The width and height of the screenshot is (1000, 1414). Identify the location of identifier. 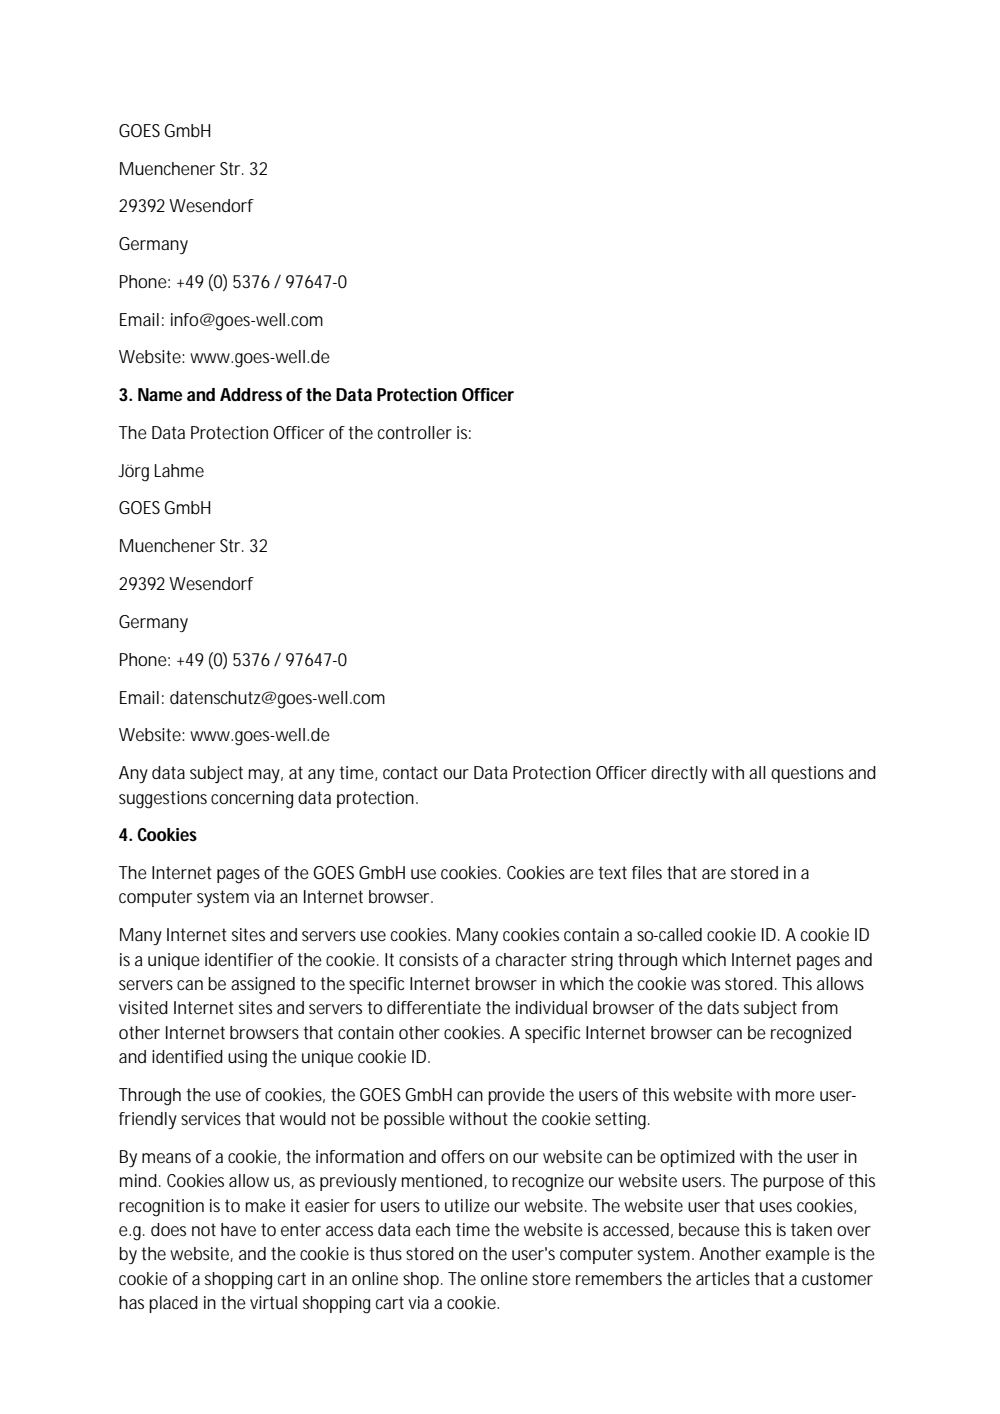
(239, 959).
